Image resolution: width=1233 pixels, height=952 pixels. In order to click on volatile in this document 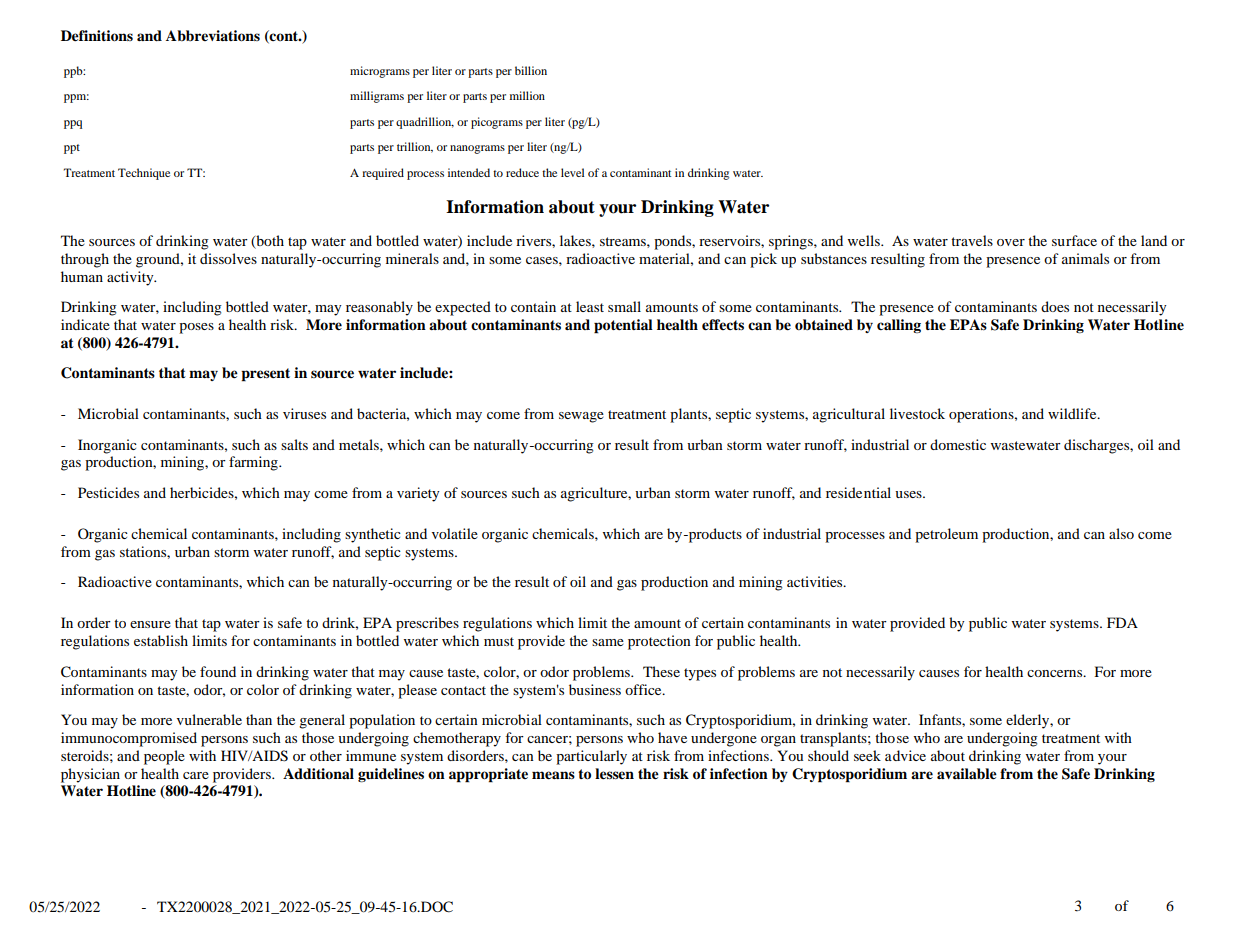, I will do `click(455, 533)`.
